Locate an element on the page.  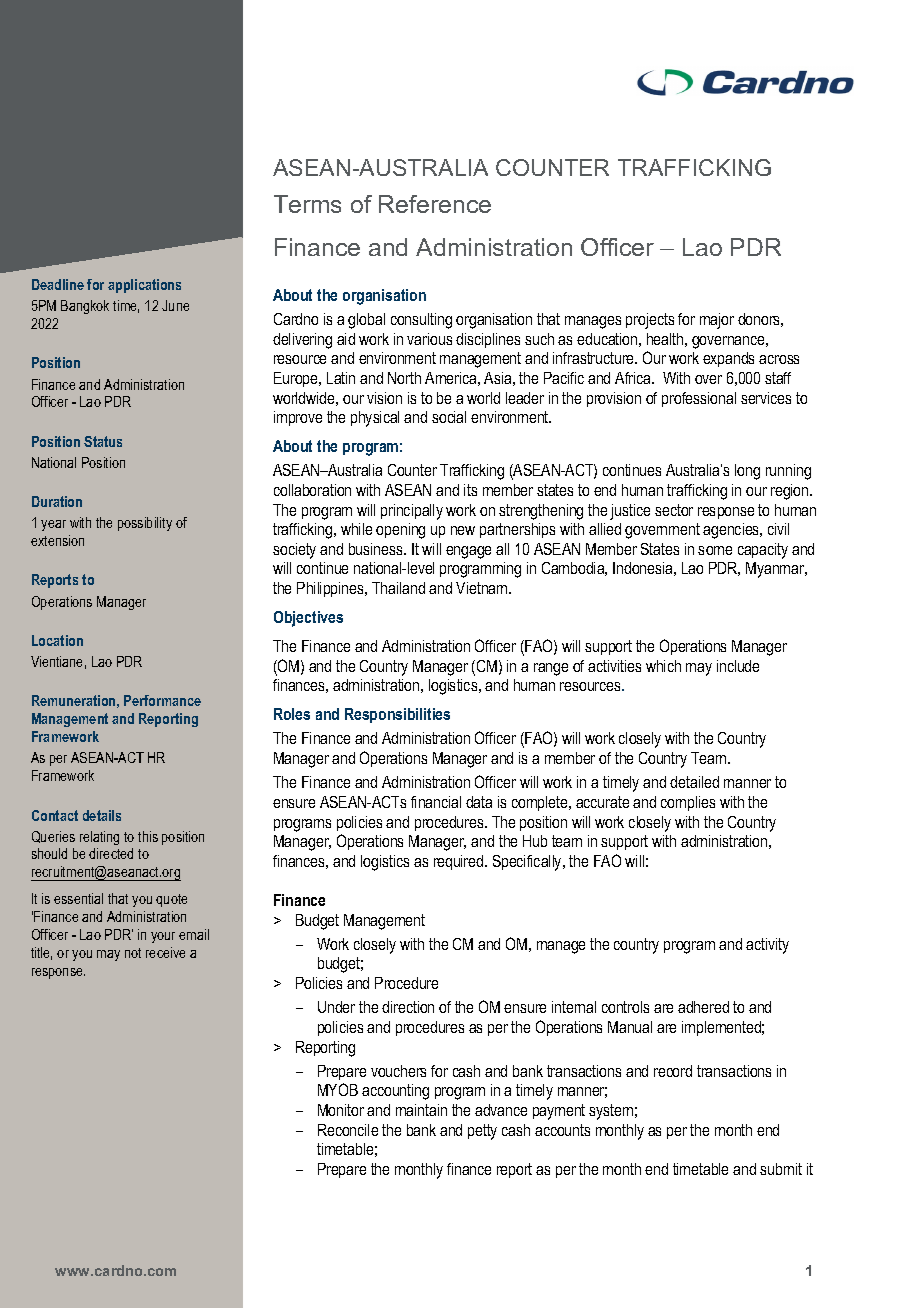
some is located at coordinates (715, 550).
